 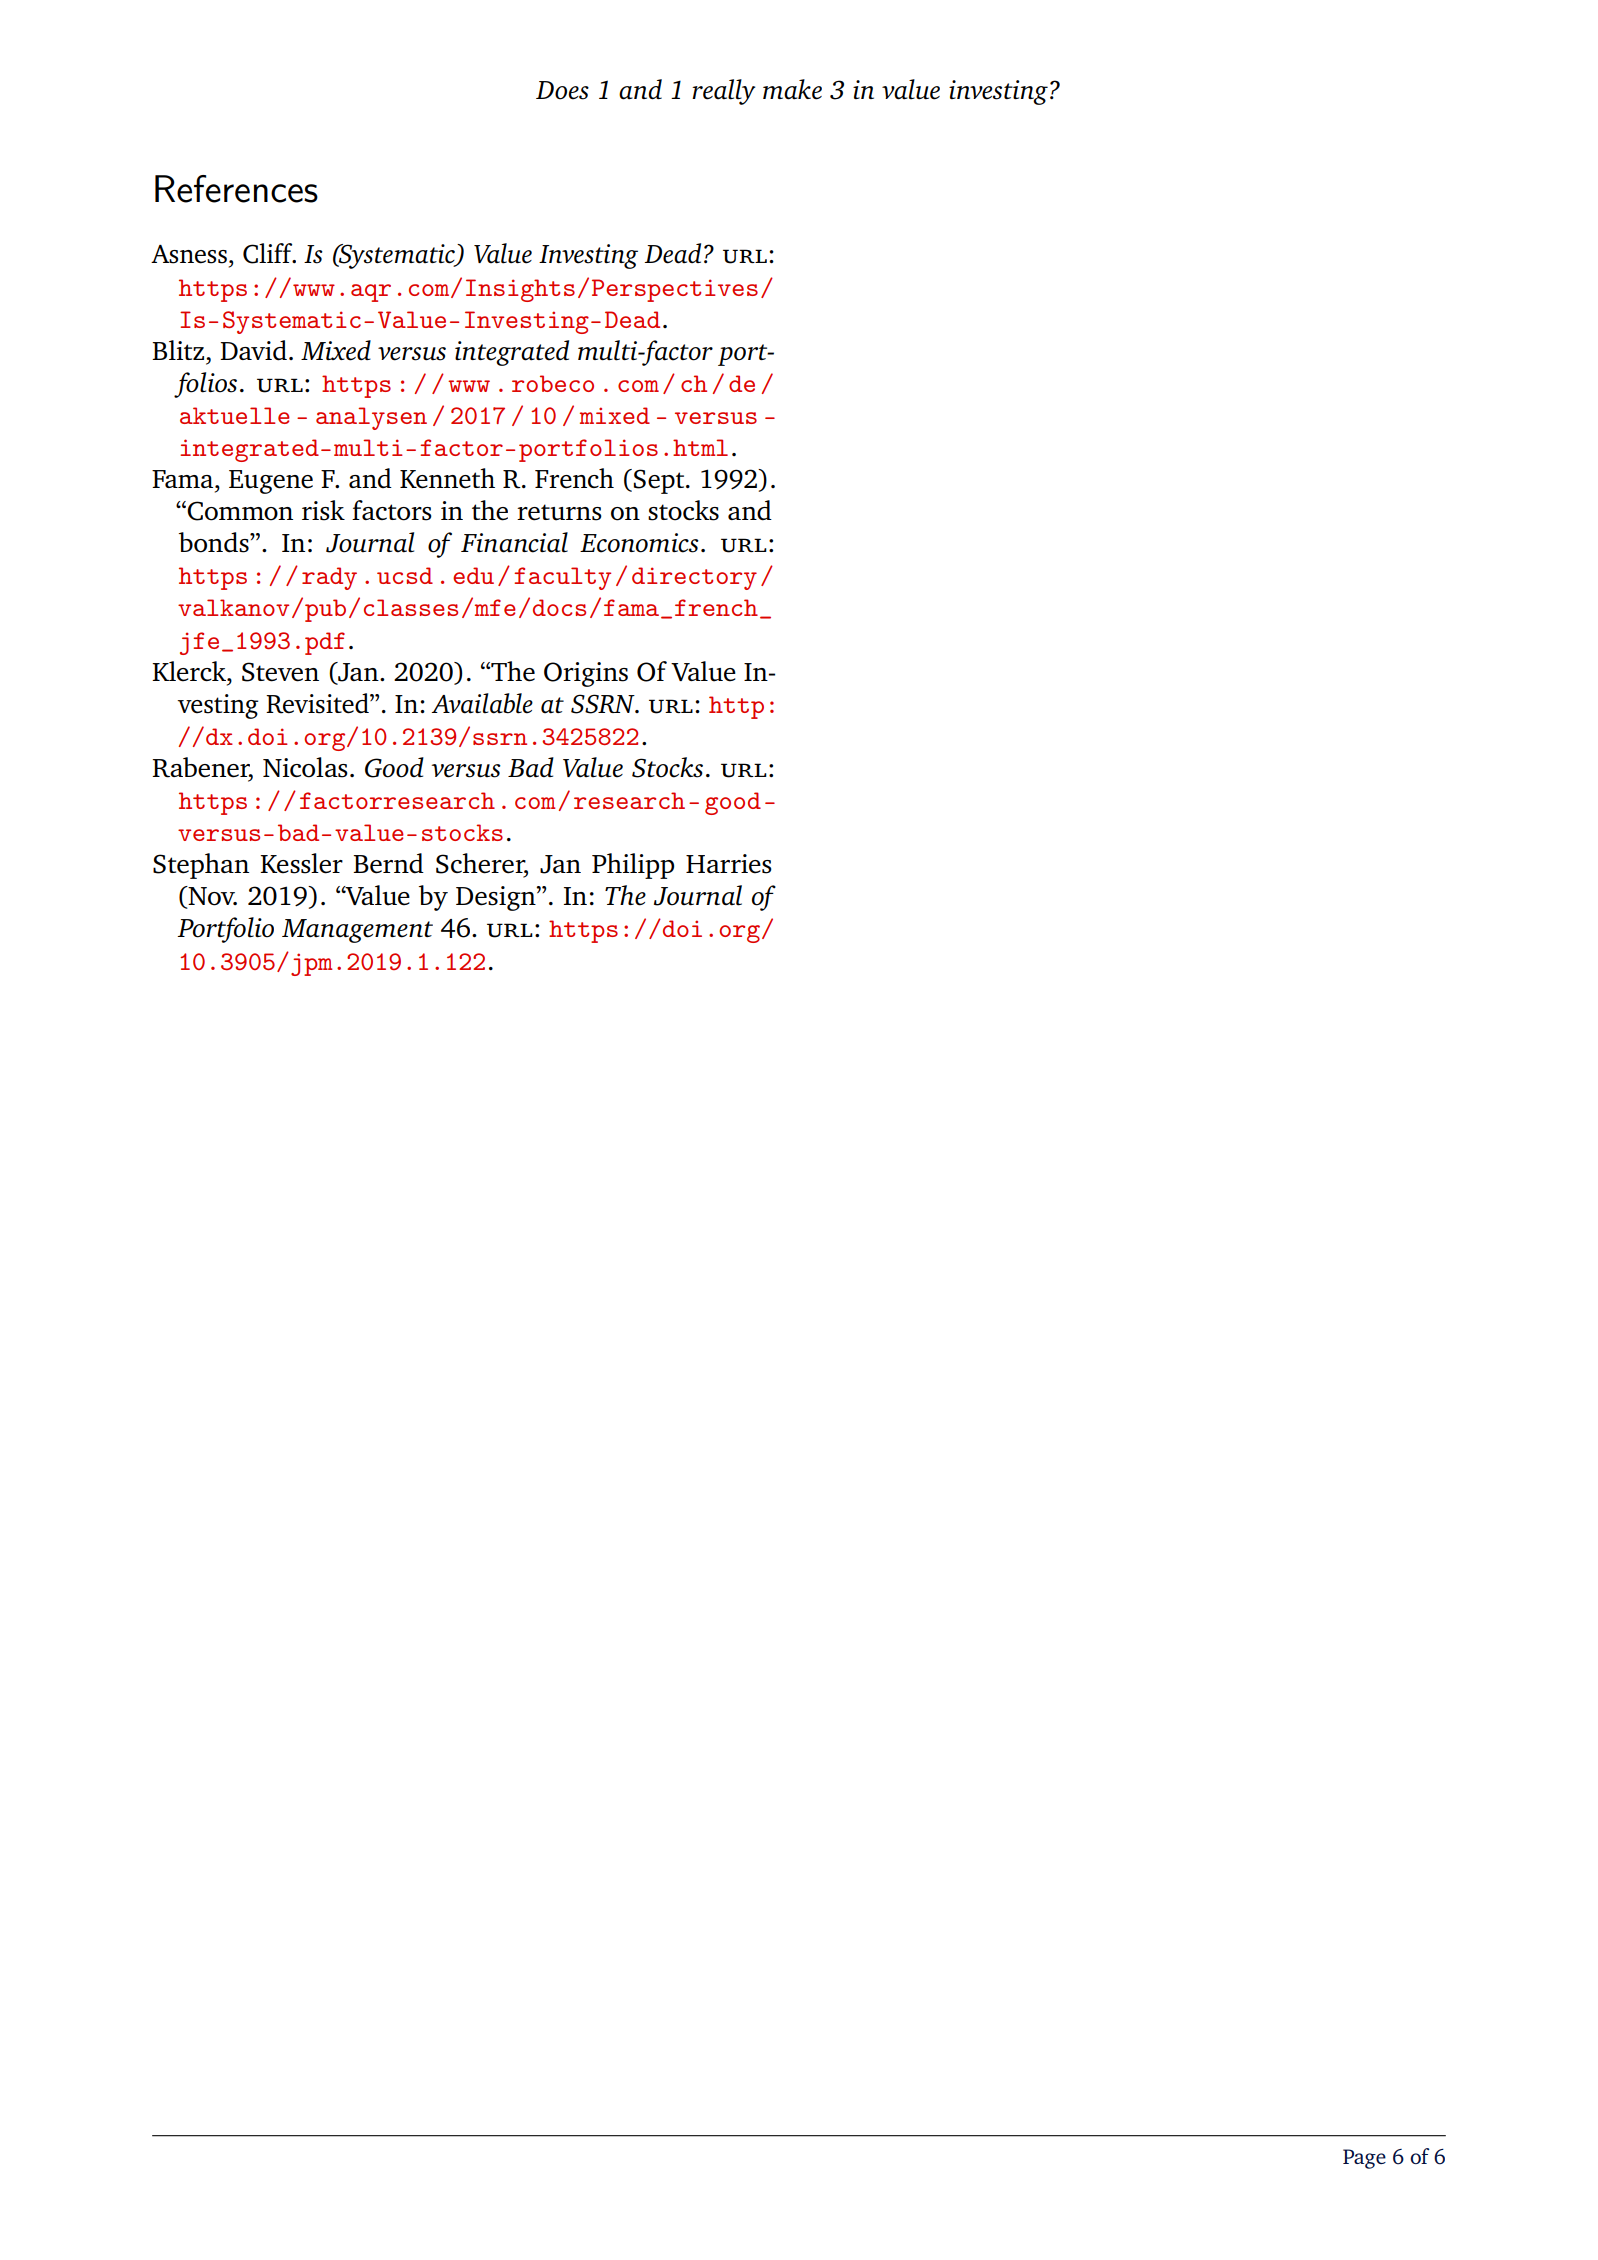 I want to click on Philipp, so click(x=633, y=866).
